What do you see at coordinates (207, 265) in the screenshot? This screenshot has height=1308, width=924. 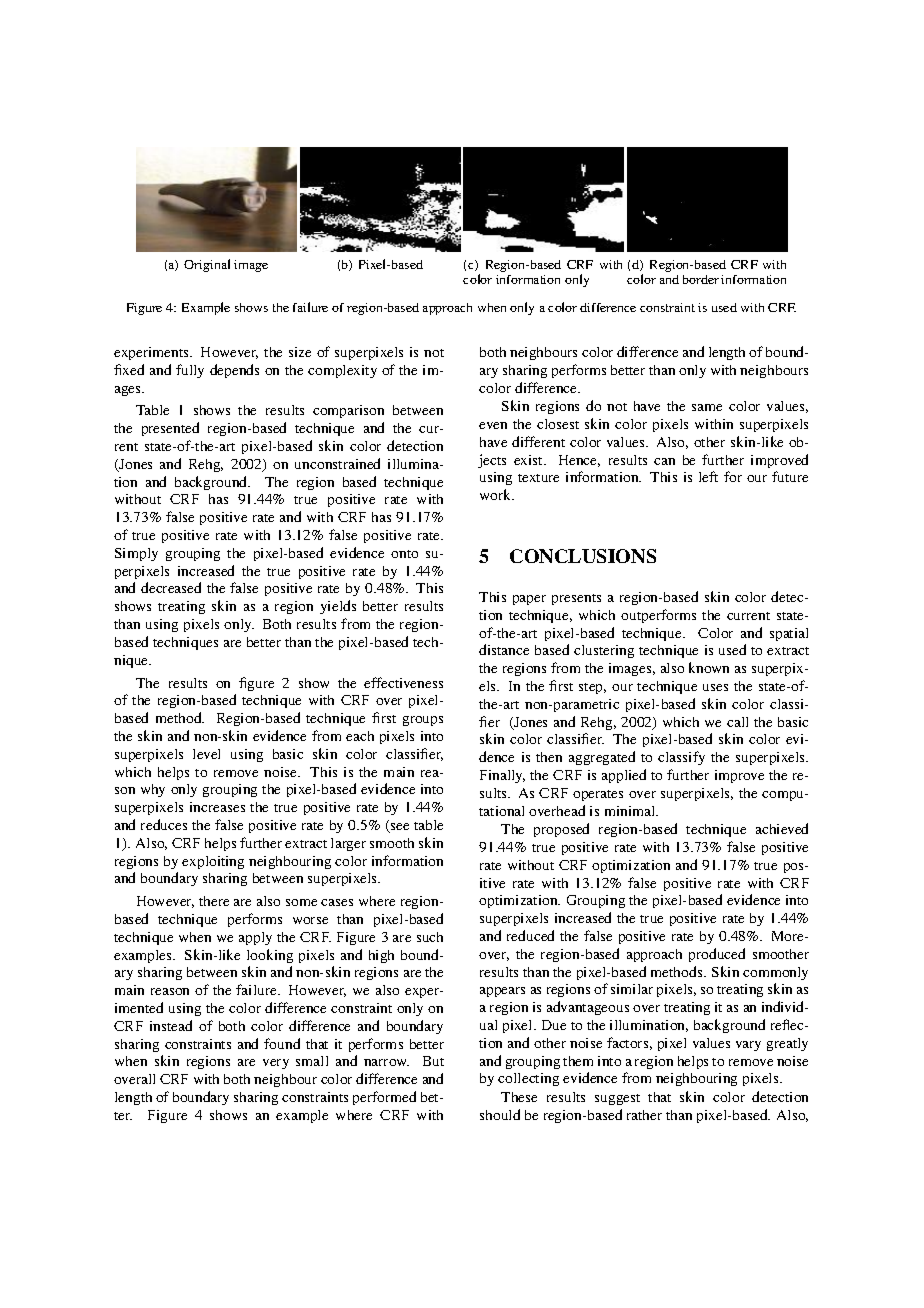 I see `Original` at bounding box center [207, 265].
